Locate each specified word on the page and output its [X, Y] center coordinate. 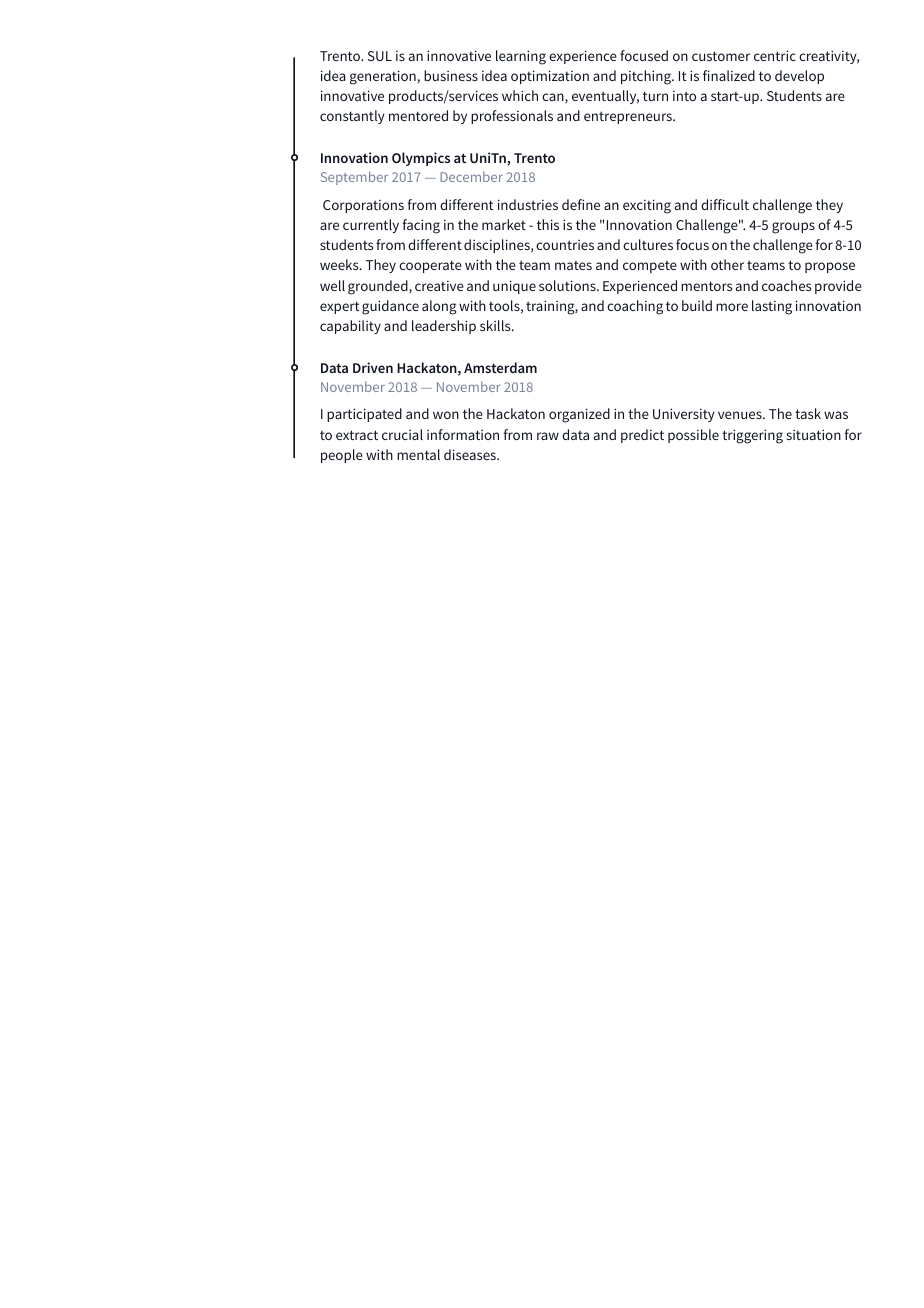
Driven [373, 367]
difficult [725, 204]
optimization [550, 77]
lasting [772, 307]
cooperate [430, 266]
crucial [402, 434]
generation [383, 77]
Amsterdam [500, 367]
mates [573, 265]
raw [548, 436]
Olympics [421, 159]
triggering [752, 436]
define [581, 204]
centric [775, 55]
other [727, 264]
